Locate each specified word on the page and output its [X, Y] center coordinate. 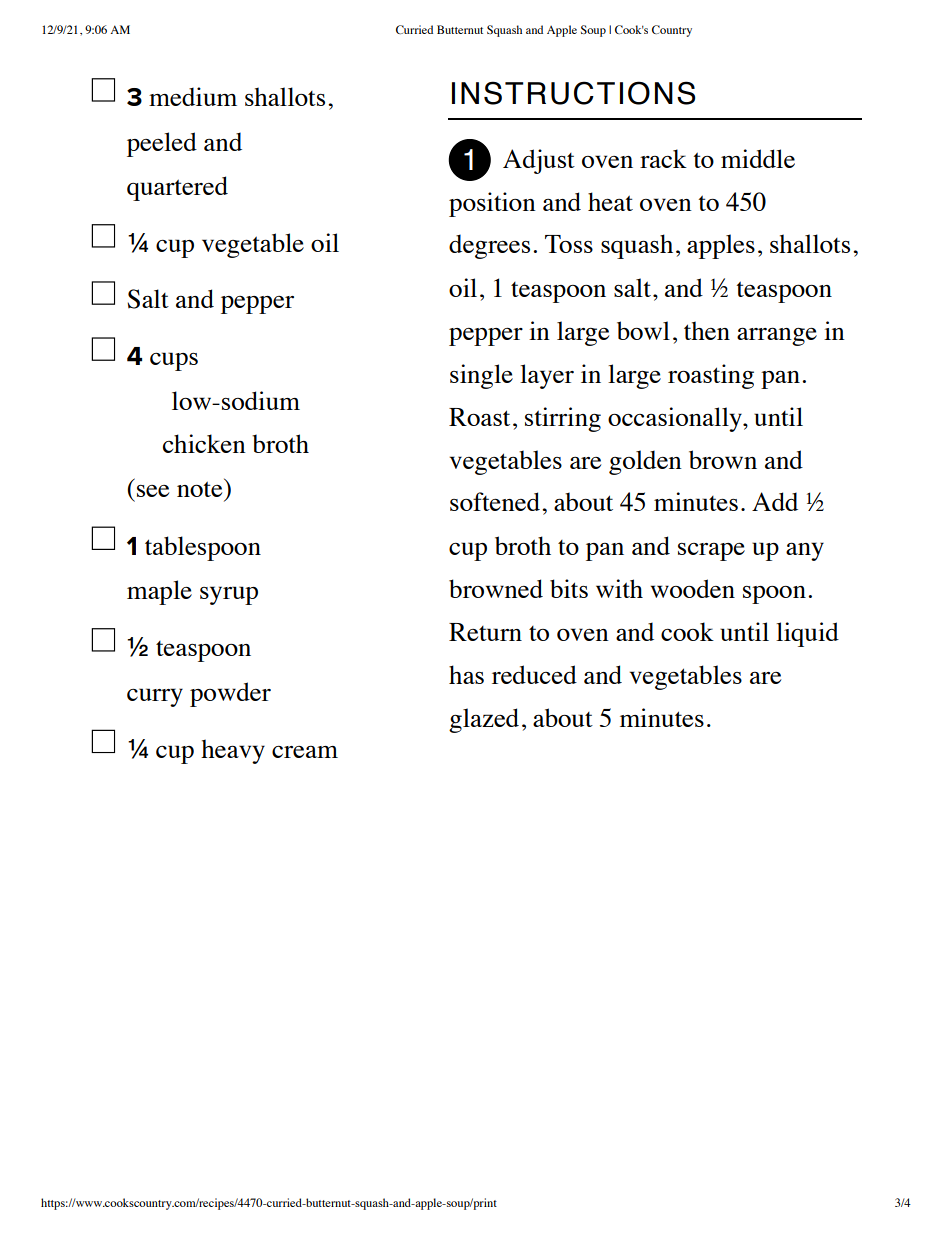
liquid [807, 634]
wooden [693, 588]
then [707, 330]
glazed [484, 720]
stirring [563, 419]
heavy [233, 751]
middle [758, 158]
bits [569, 588]
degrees [489, 246]
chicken [204, 443]
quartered [177, 188]
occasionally [676, 419]
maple [159, 592]
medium [193, 96]
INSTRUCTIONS [573, 93]
